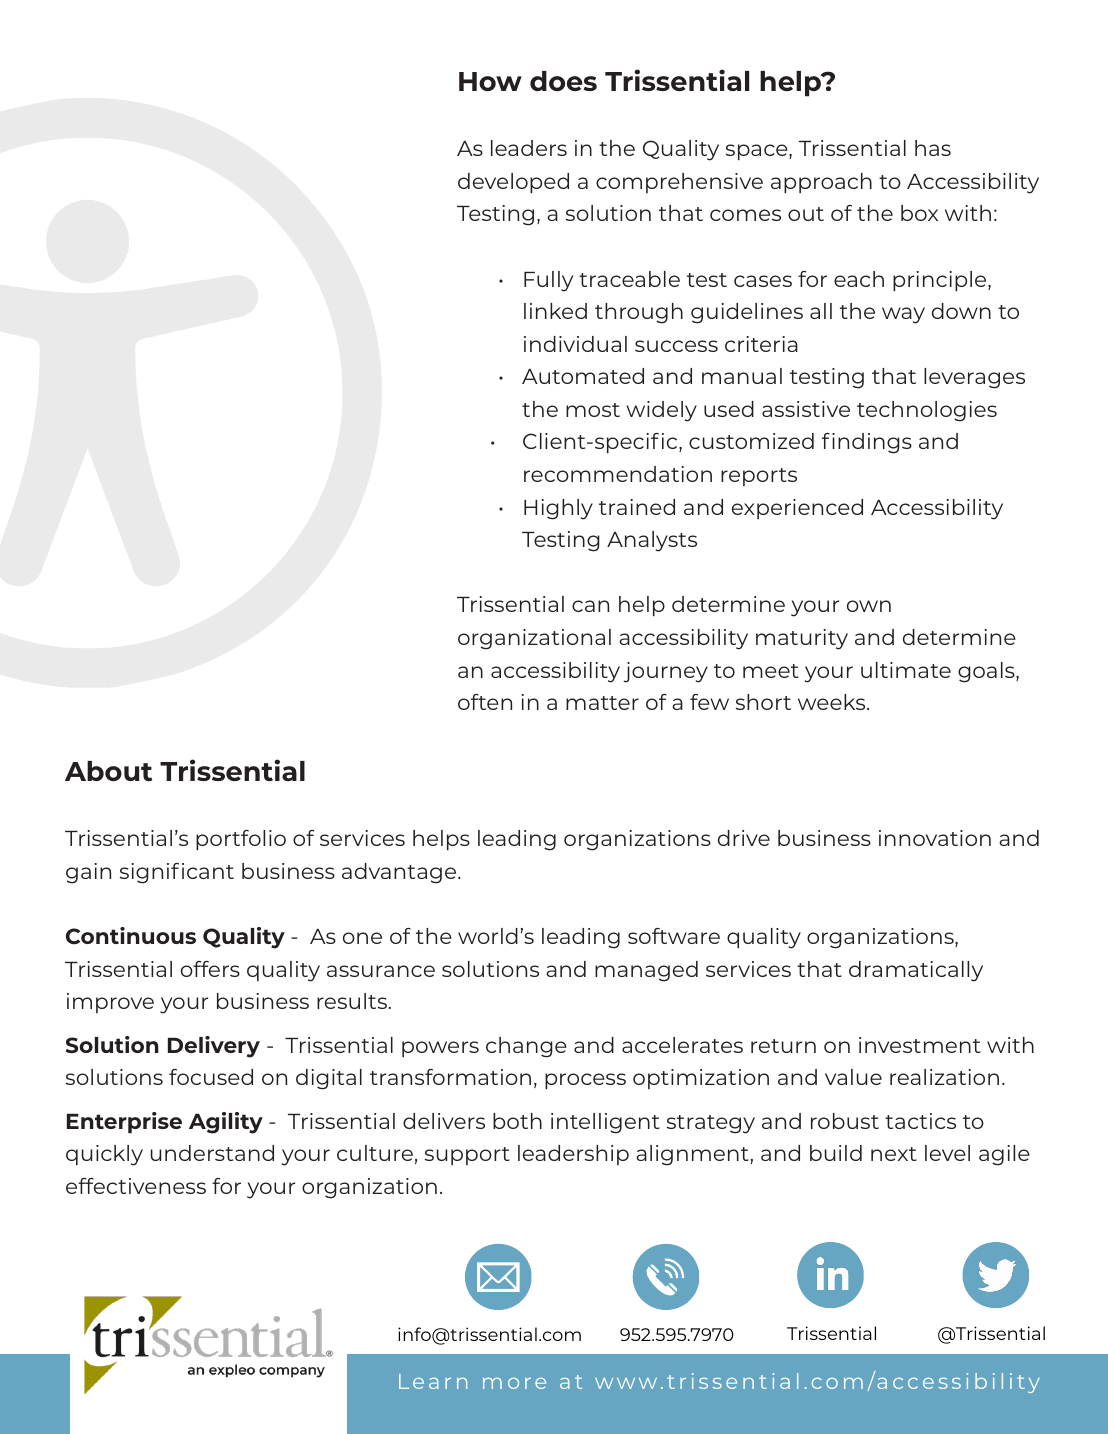 This screenshot has width=1108, height=1434. I want to click on How, so click(490, 81).
